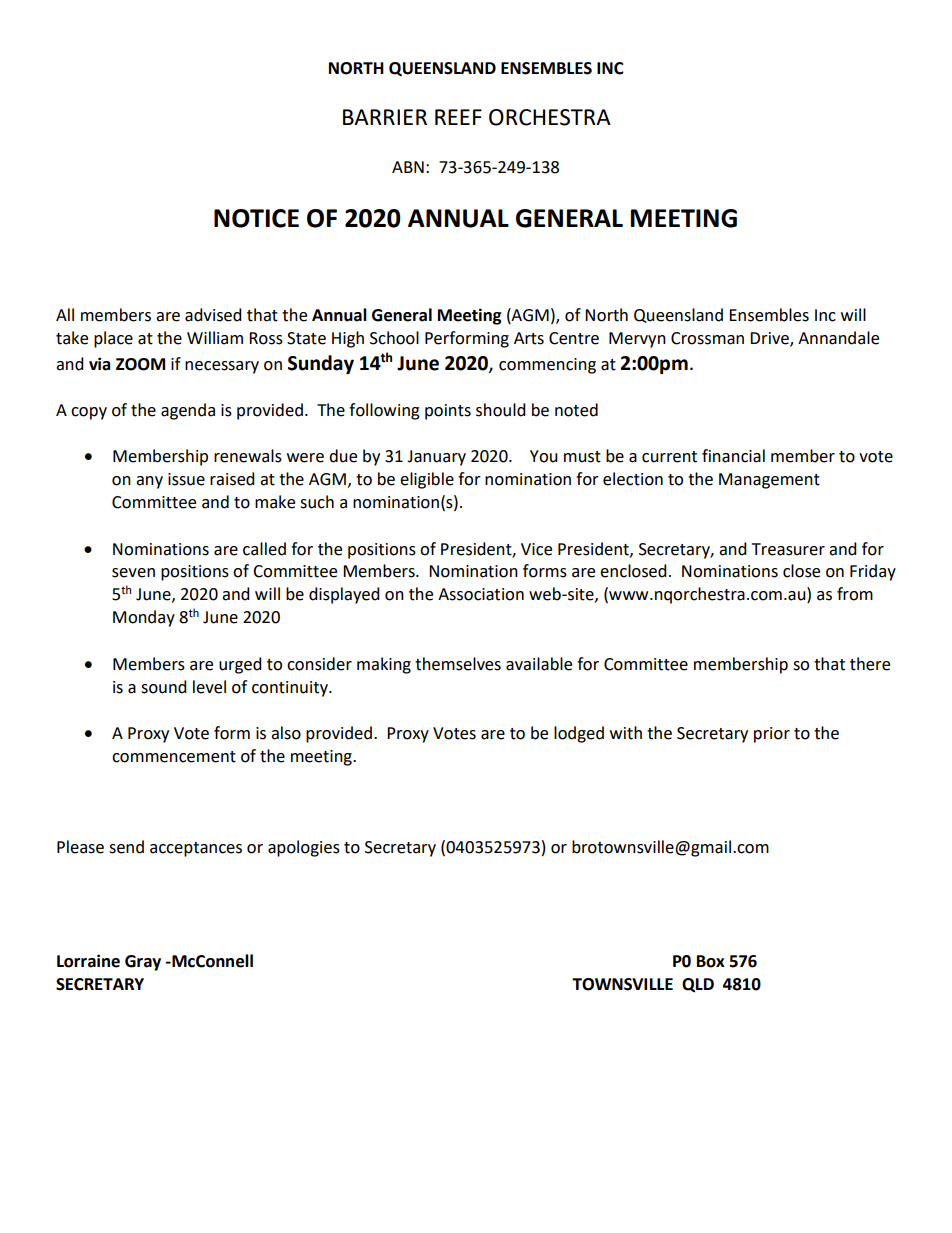  Describe the element at coordinates (458, 664) in the image. I see `themselves` at that location.
